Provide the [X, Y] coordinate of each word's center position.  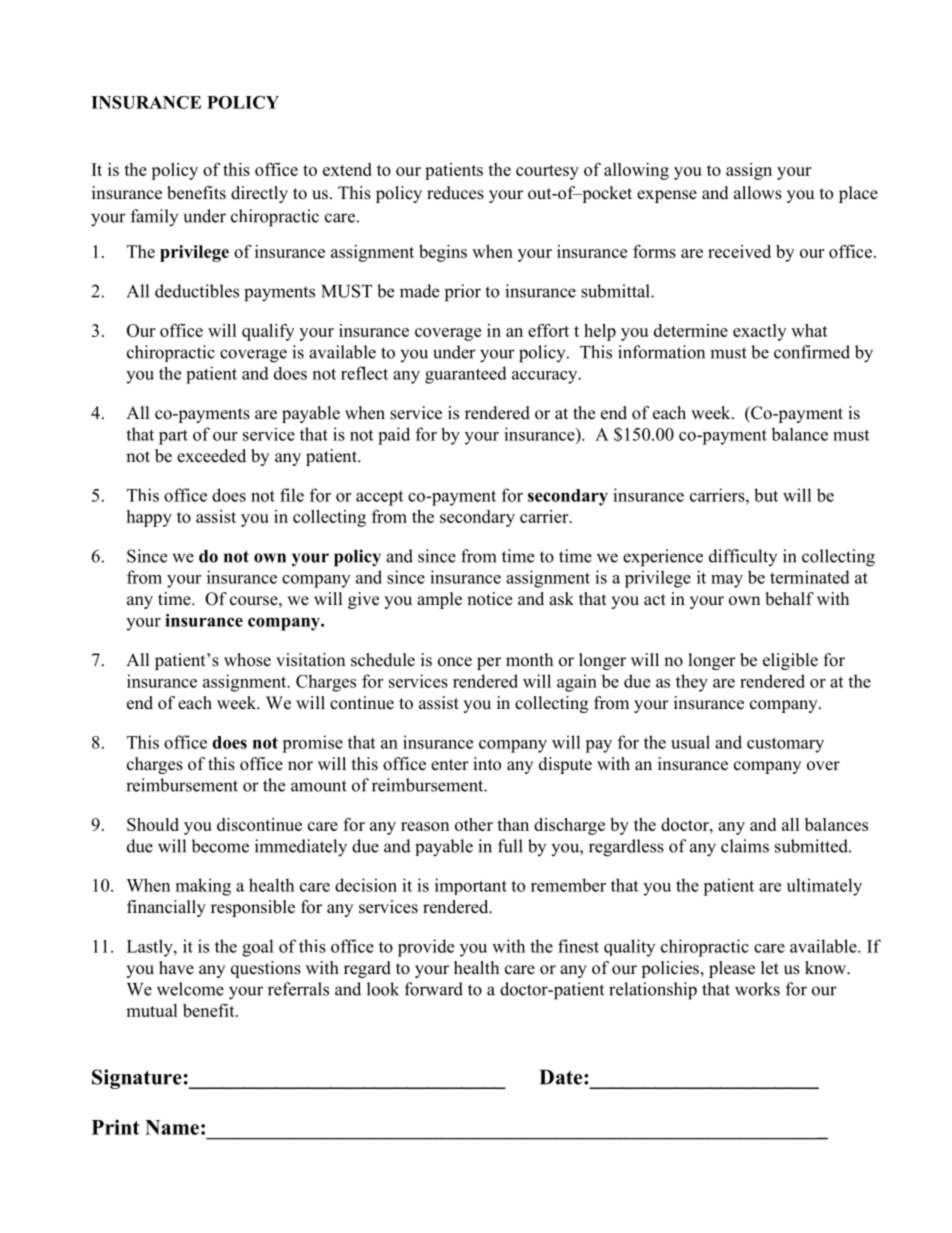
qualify [268, 332]
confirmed [812, 352]
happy [149, 518]
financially [166, 908]
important [471, 886]
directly [259, 194]
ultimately [824, 887]
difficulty [743, 557]
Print [115, 1127]
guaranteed [466, 375]
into [487, 764]
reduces [455, 193]
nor [300, 766]
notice [489, 599]
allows [758, 193]
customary [785, 745]
